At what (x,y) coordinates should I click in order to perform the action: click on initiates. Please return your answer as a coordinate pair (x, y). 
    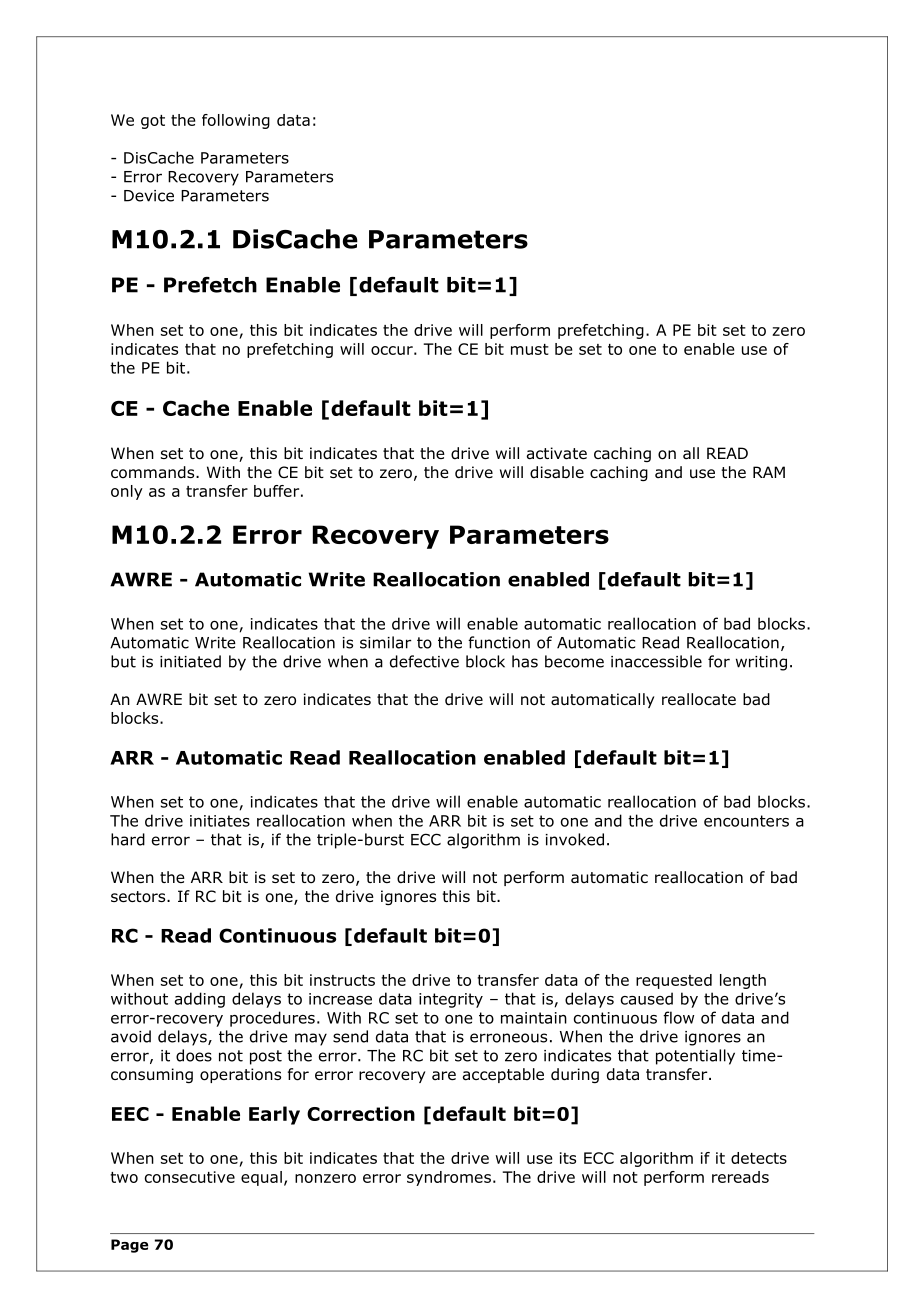
    Looking at the image, I should click on (220, 821).
